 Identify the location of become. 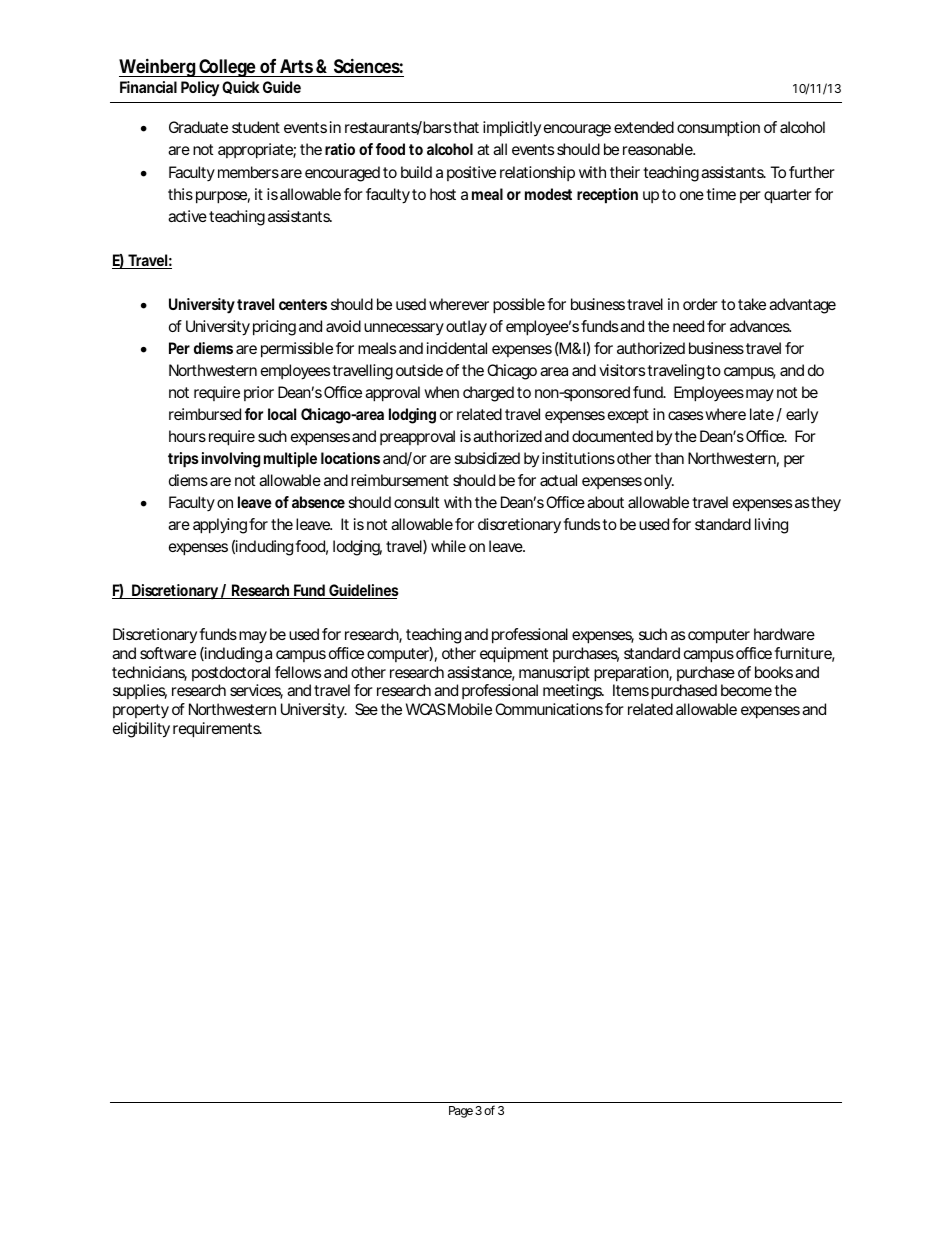
(746, 690).
